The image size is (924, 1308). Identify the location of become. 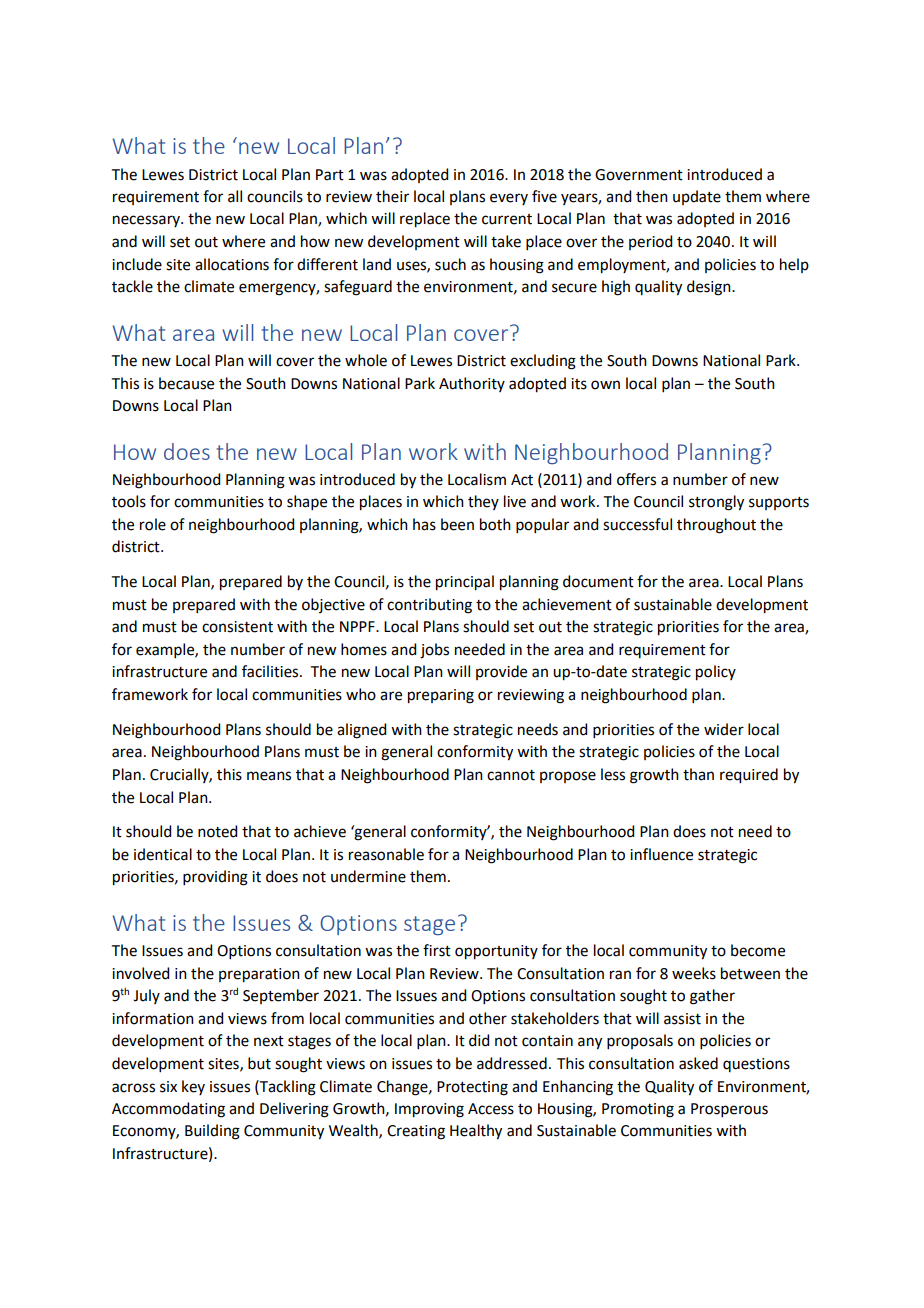
(758, 950).
